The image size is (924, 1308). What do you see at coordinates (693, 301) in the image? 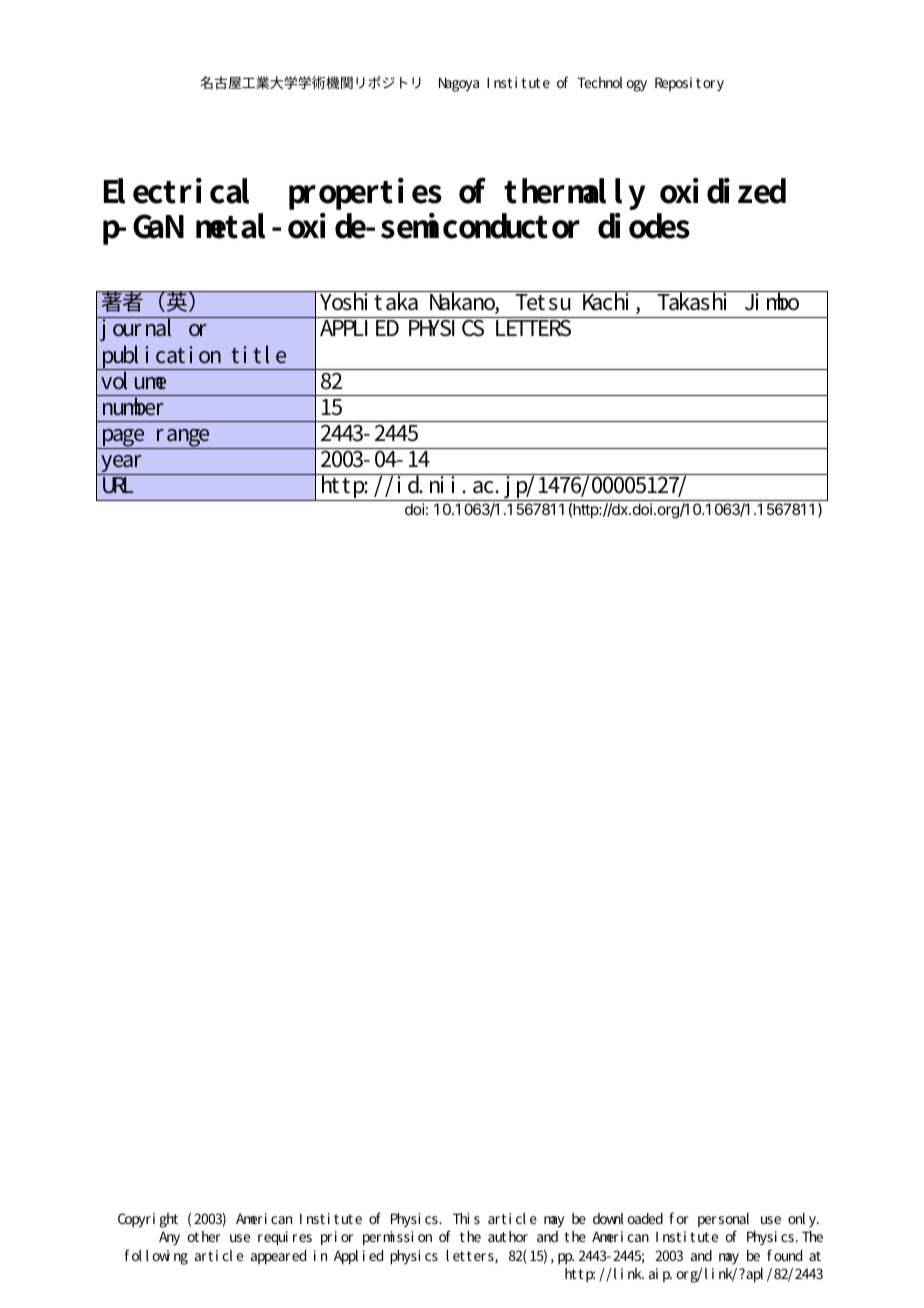
I see `Takashi` at bounding box center [693, 301].
